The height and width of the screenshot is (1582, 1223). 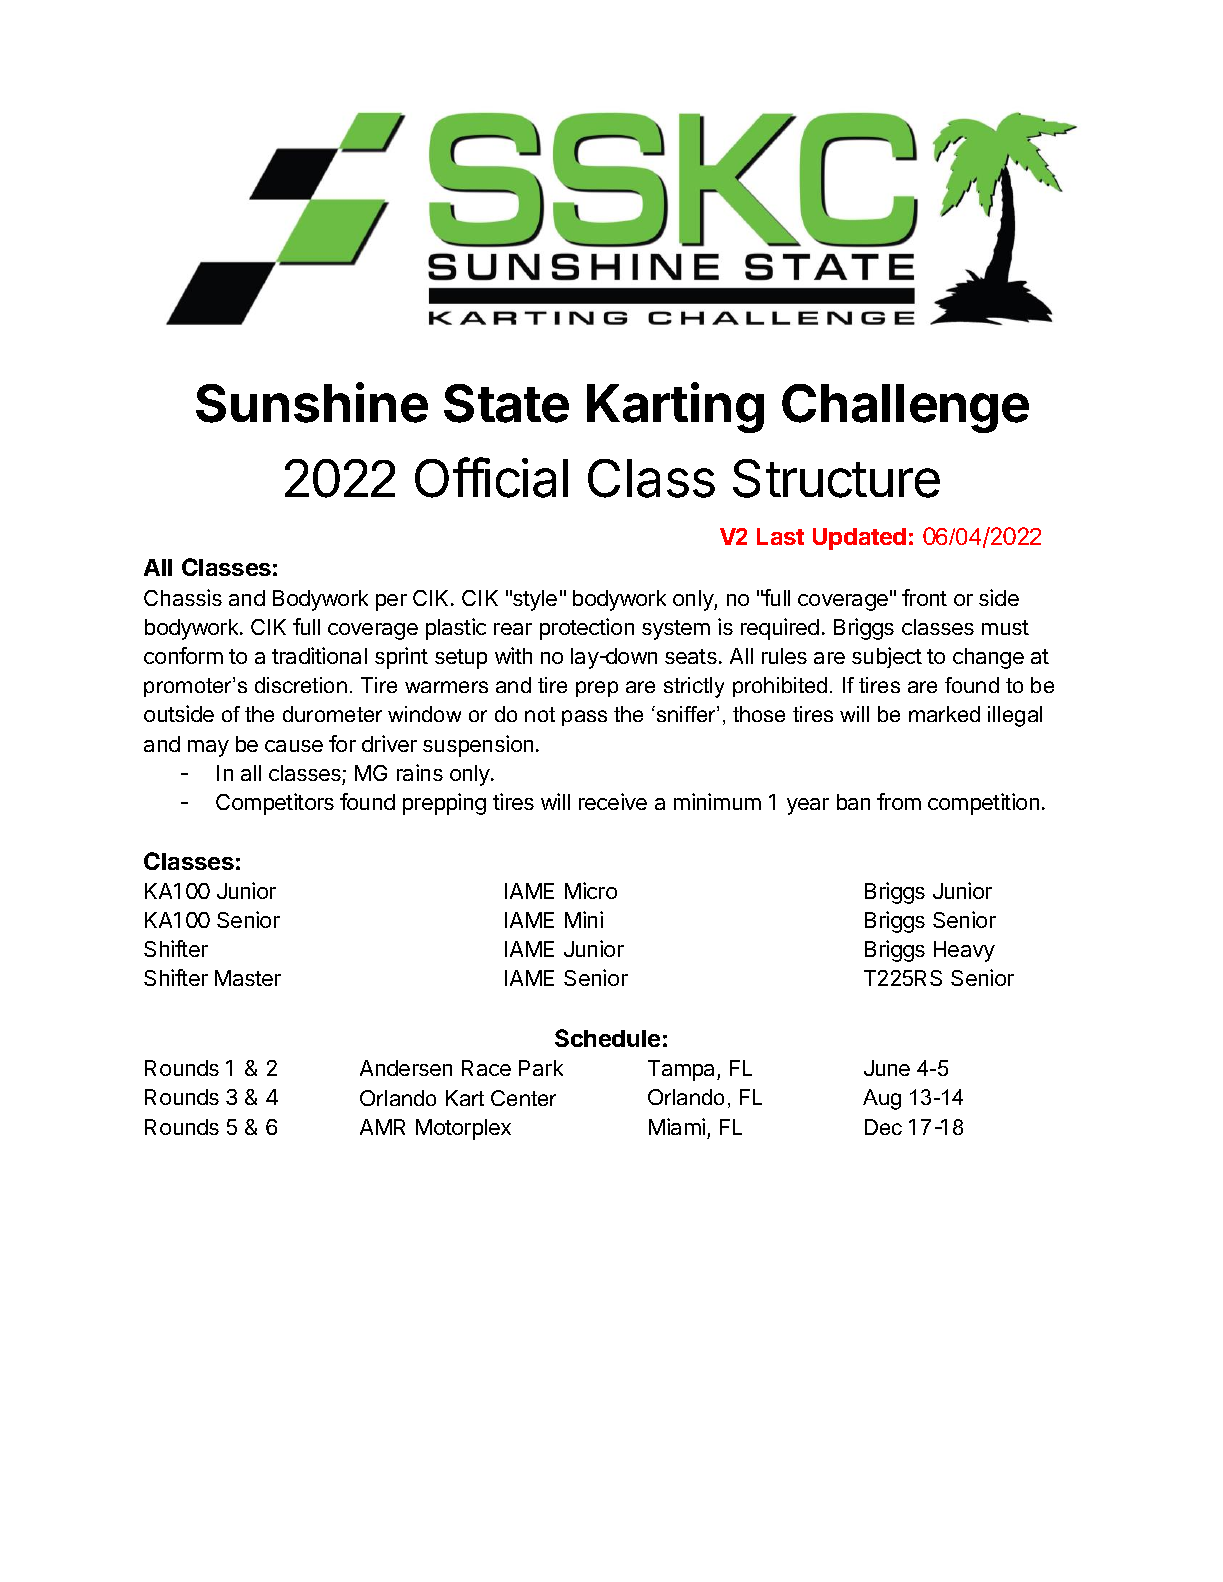 I want to click on Competitors, so click(x=275, y=804).
